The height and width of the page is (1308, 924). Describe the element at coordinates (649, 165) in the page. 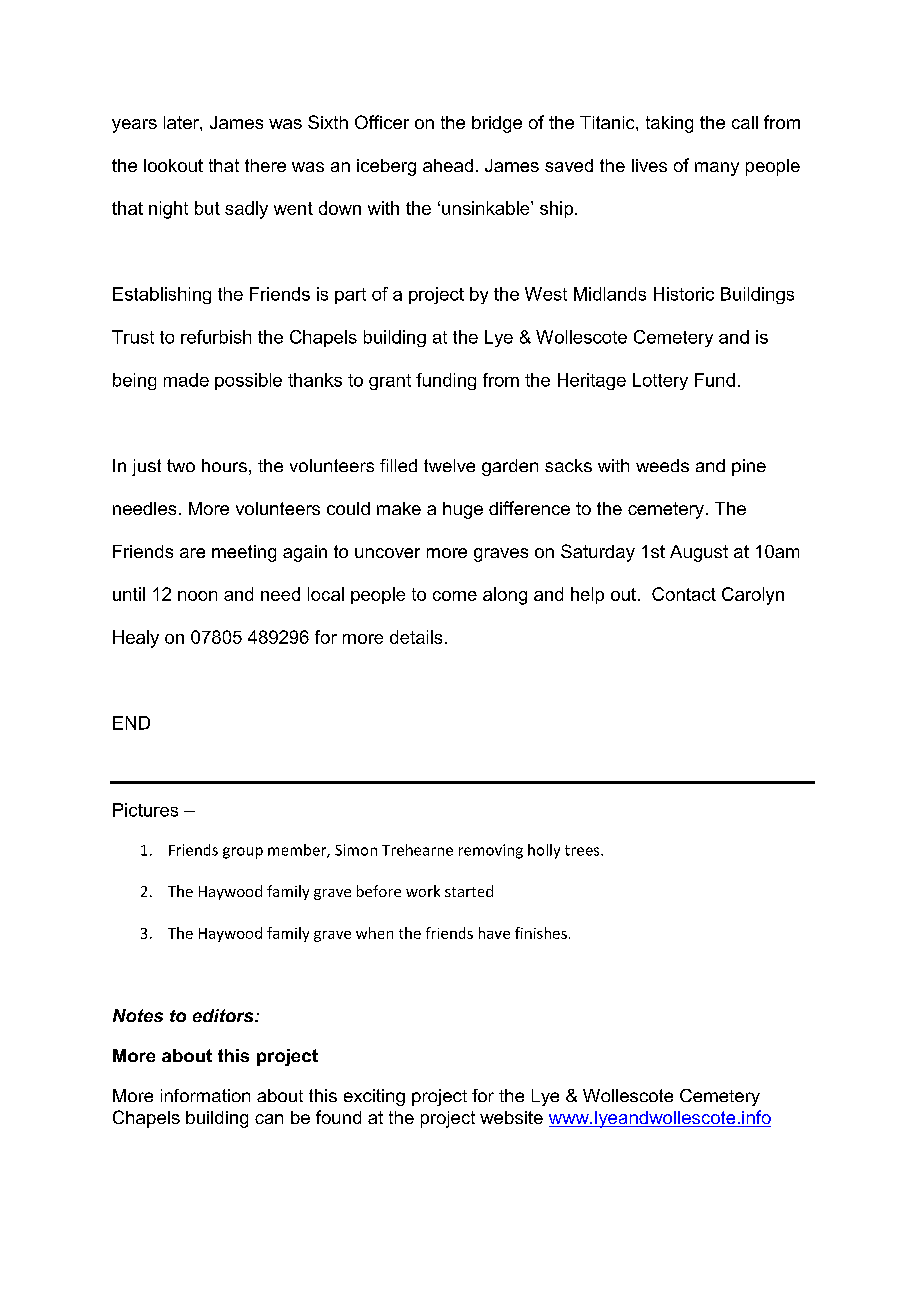

I see `lives` at that location.
